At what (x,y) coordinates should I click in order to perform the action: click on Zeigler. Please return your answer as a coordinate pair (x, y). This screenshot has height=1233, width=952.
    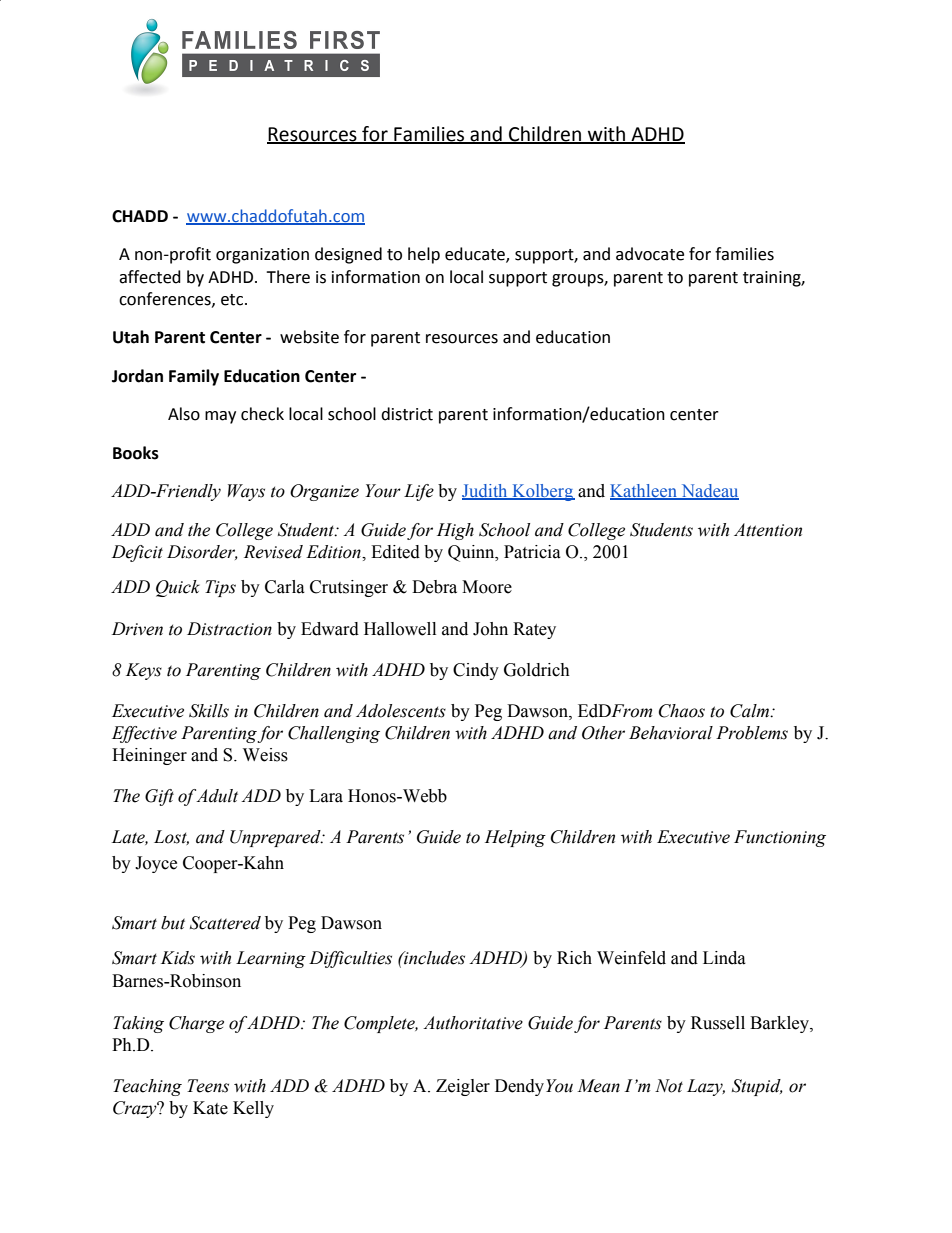
    Looking at the image, I should click on (463, 1087).
